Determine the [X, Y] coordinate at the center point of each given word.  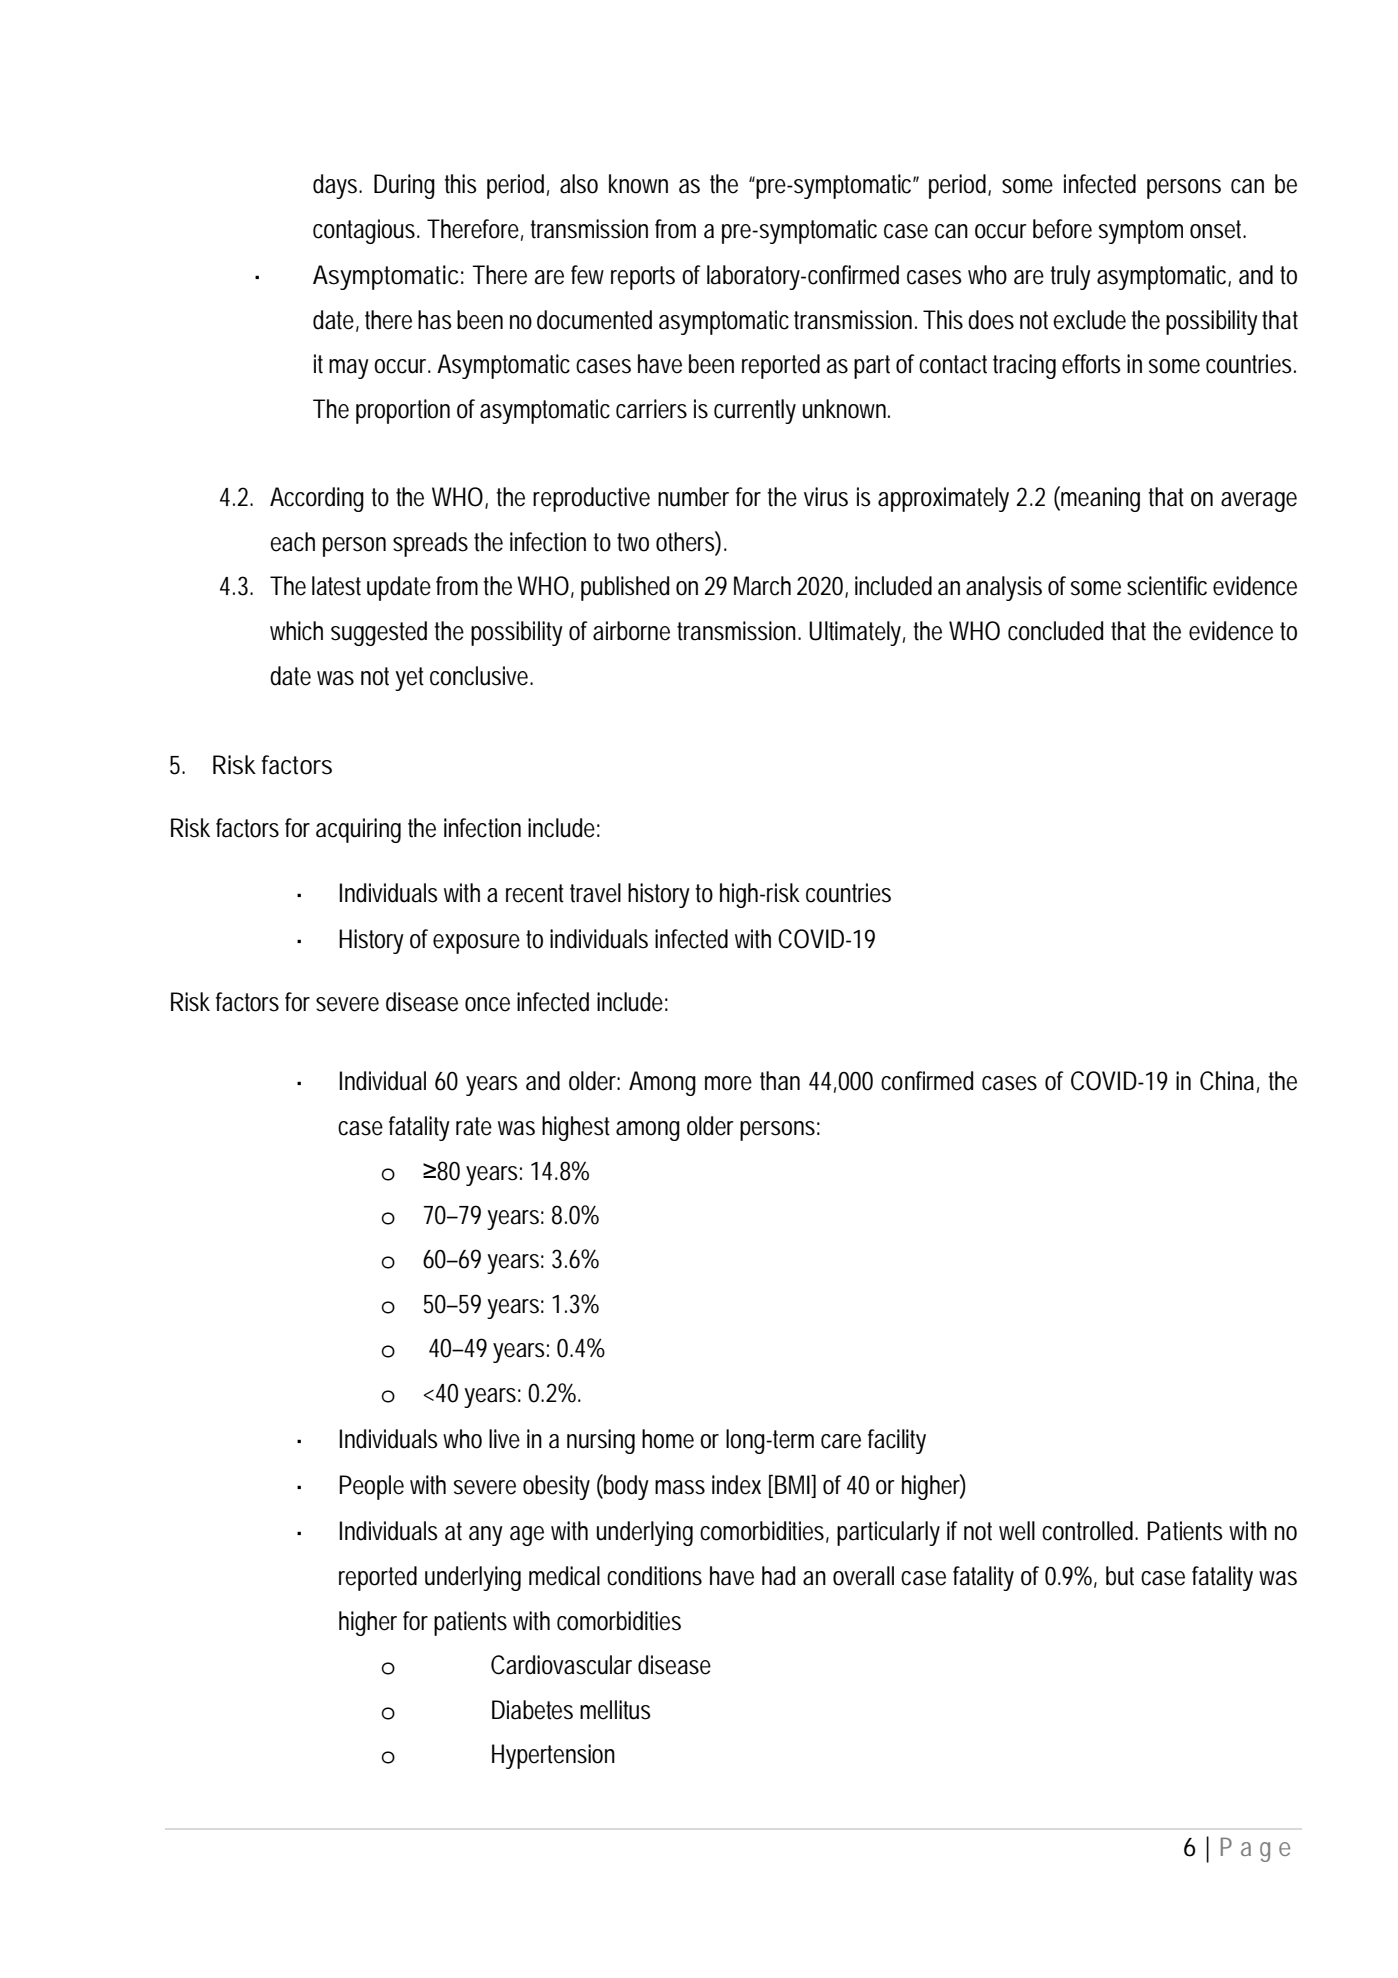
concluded [1055, 631]
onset [1218, 229]
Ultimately [857, 633]
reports [643, 278]
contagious [366, 231]
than [780, 1081]
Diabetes [532, 1710]
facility [897, 1441]
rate [474, 1126]
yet [409, 679]
